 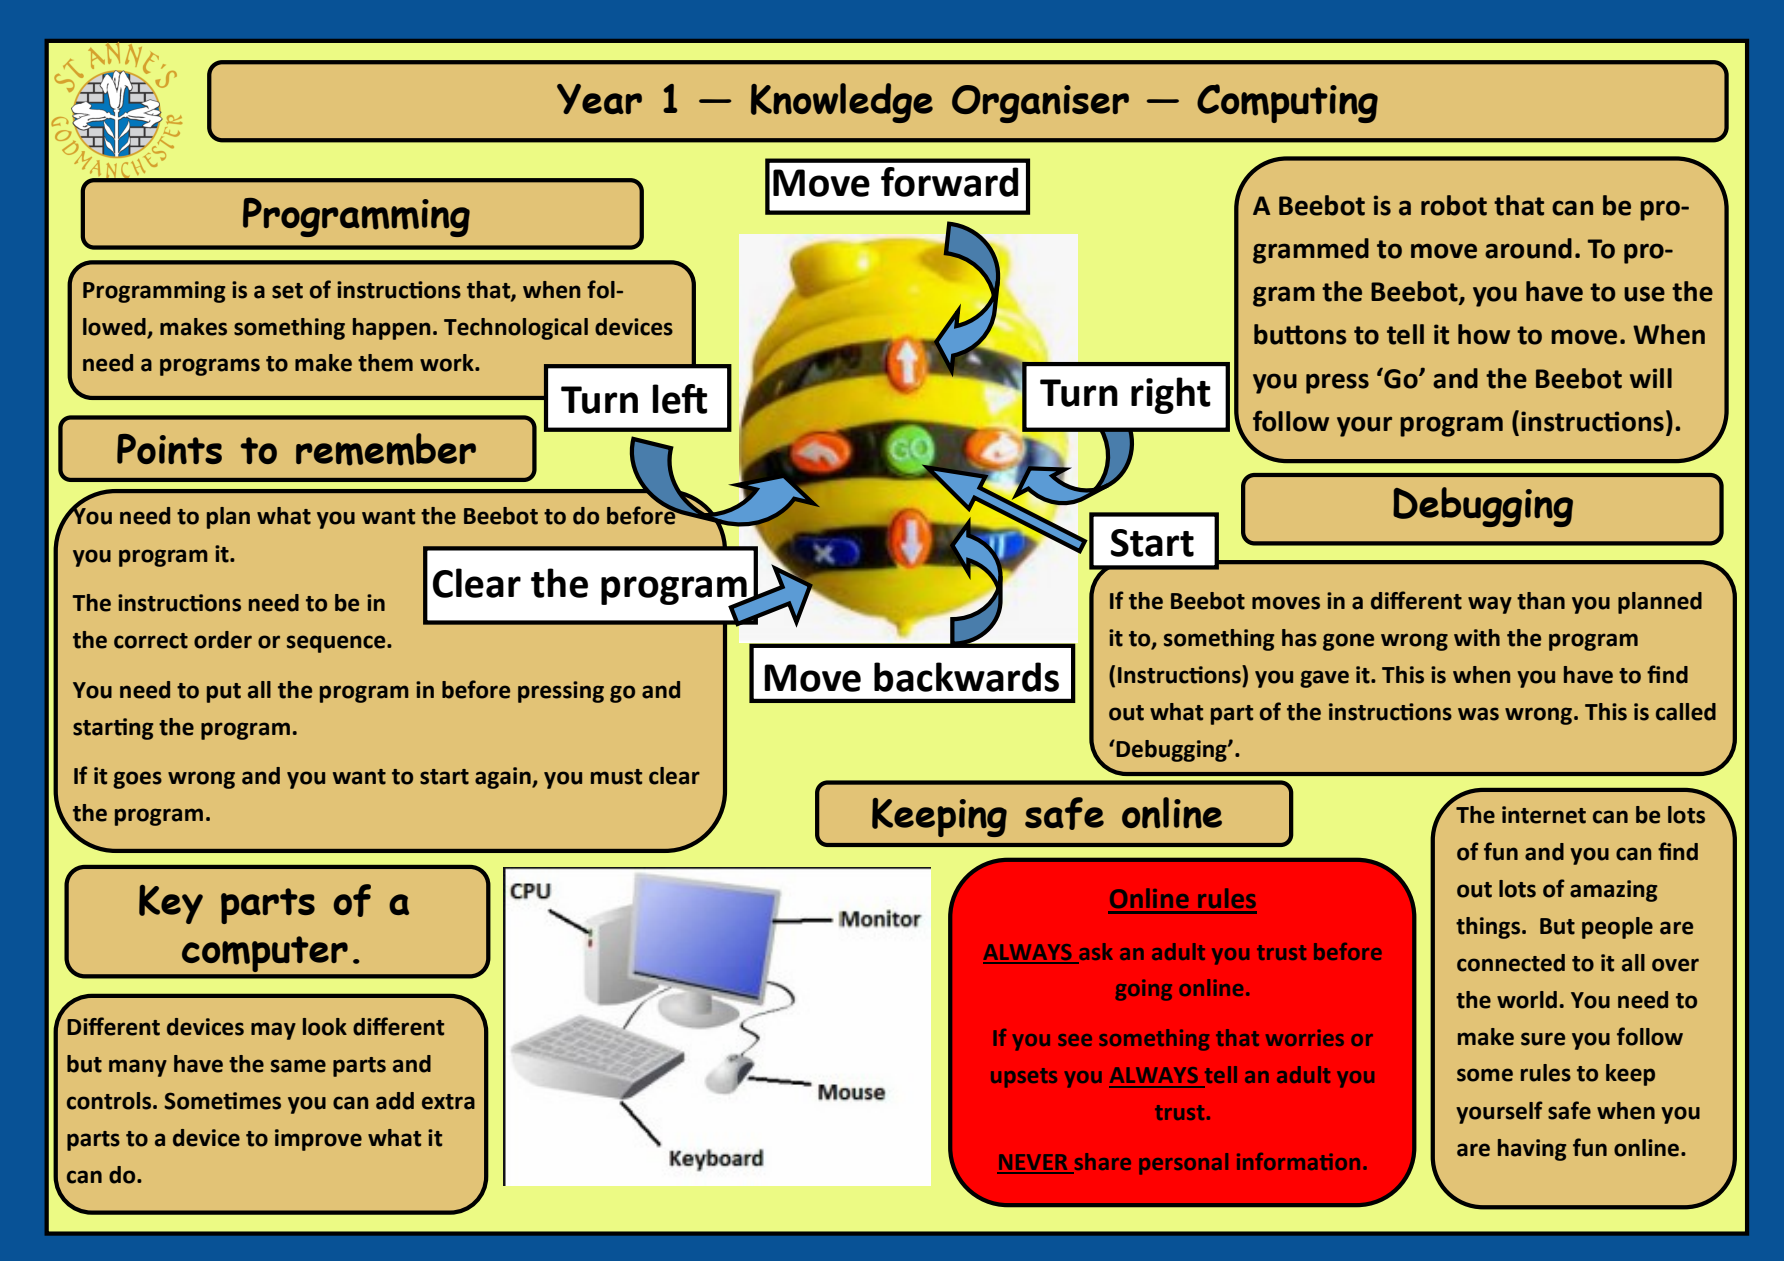 I want to click on Knowledge, so click(x=842, y=103).
